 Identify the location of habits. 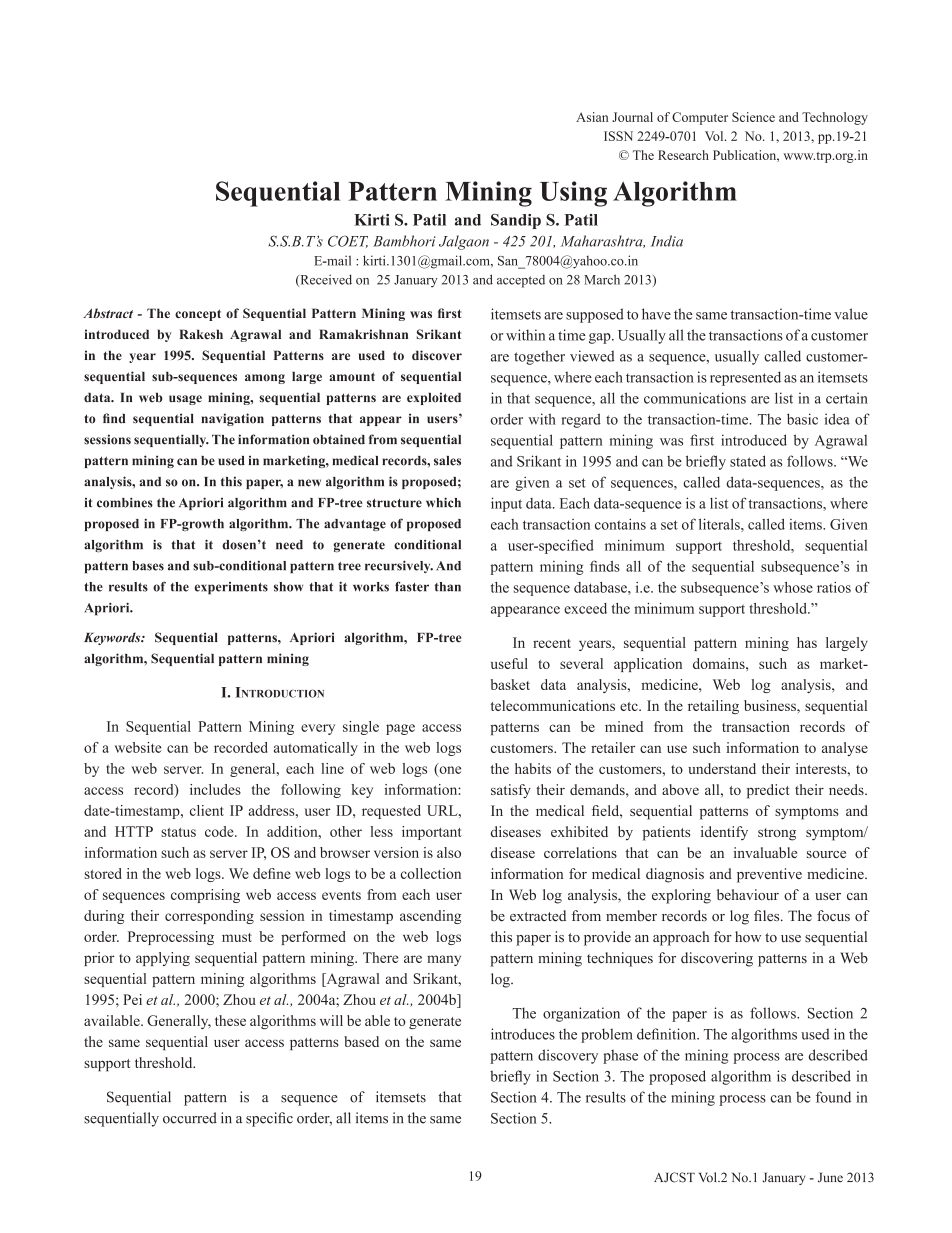
(533, 768).
